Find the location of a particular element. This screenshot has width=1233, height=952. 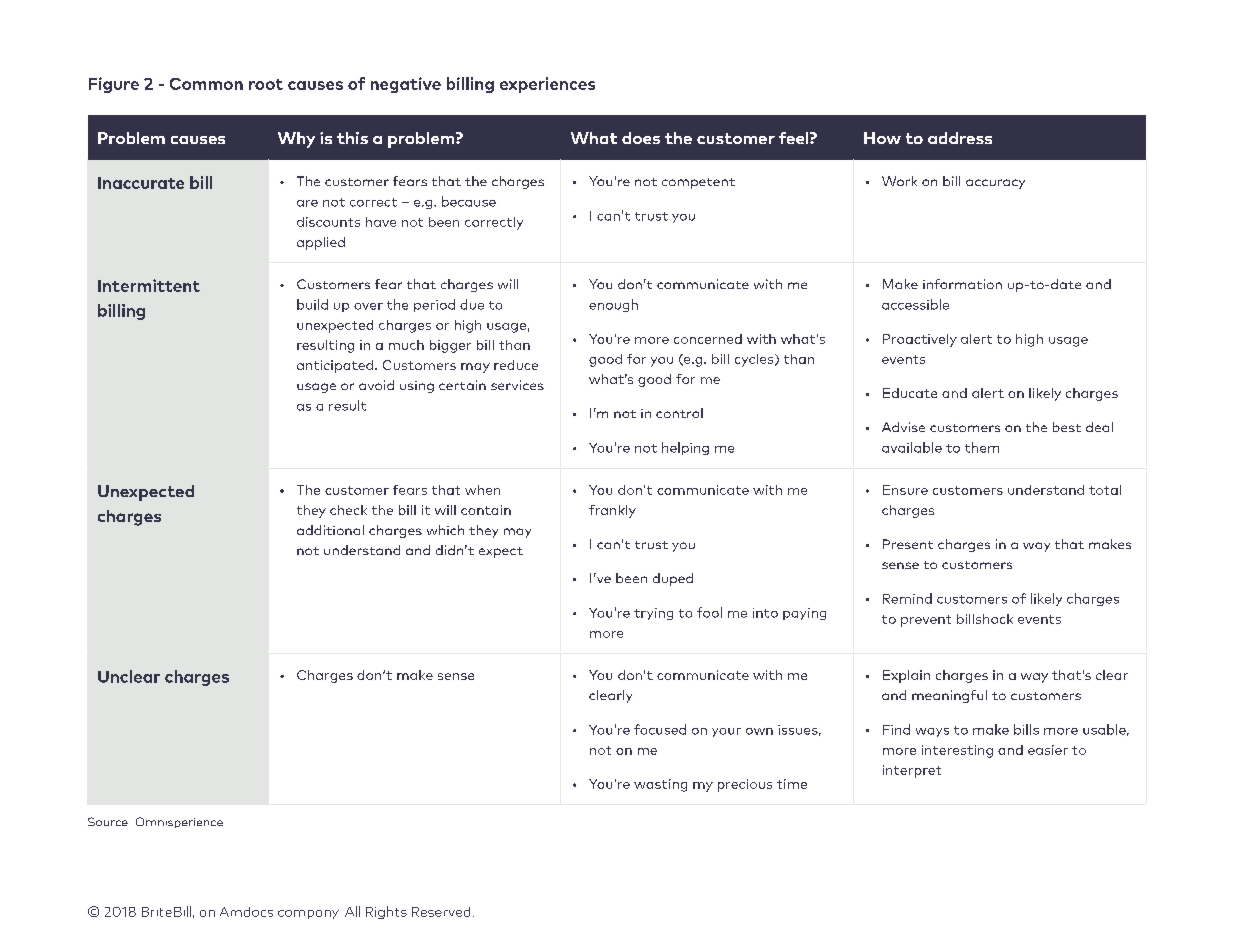

check is located at coordinates (348, 510).
